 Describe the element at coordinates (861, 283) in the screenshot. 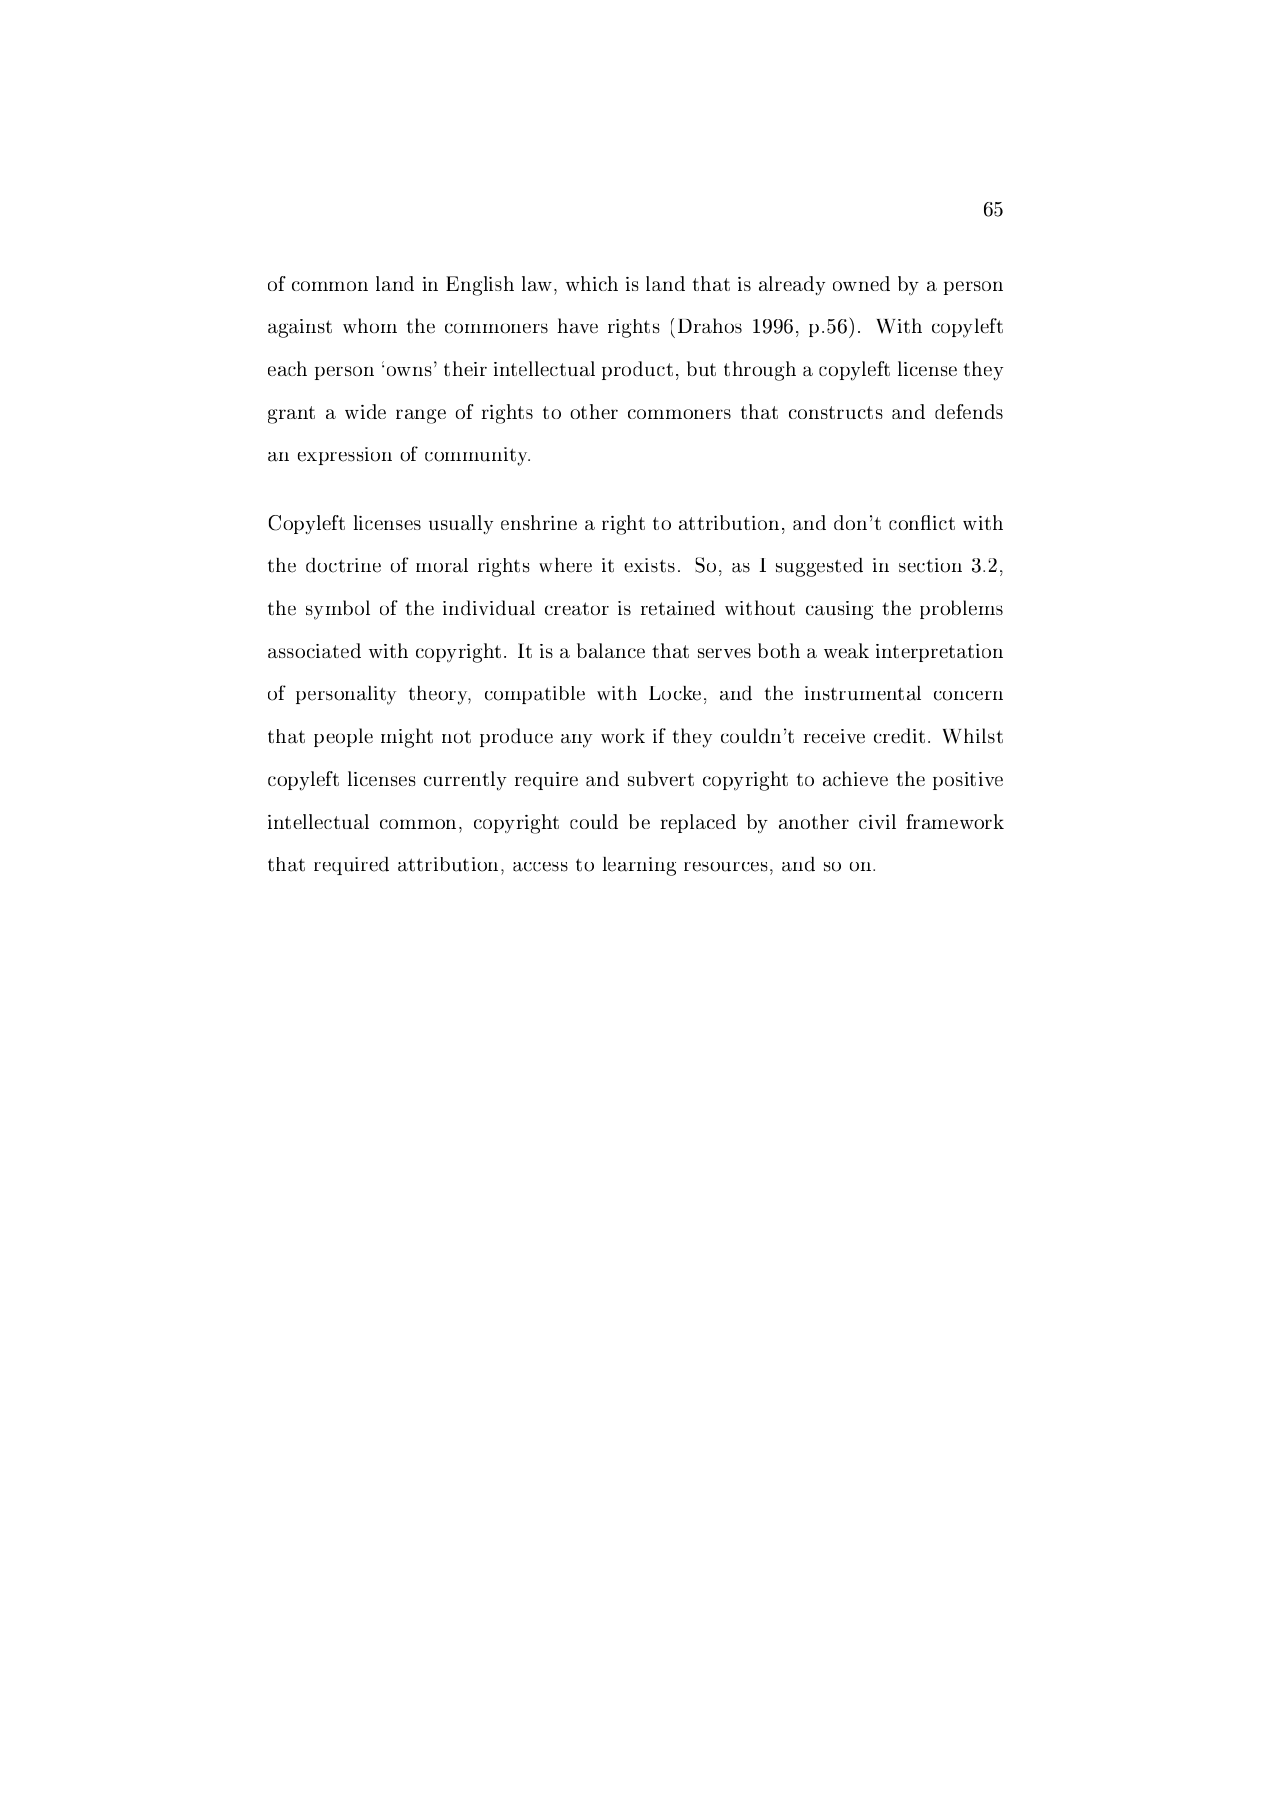

I see `owned` at that location.
